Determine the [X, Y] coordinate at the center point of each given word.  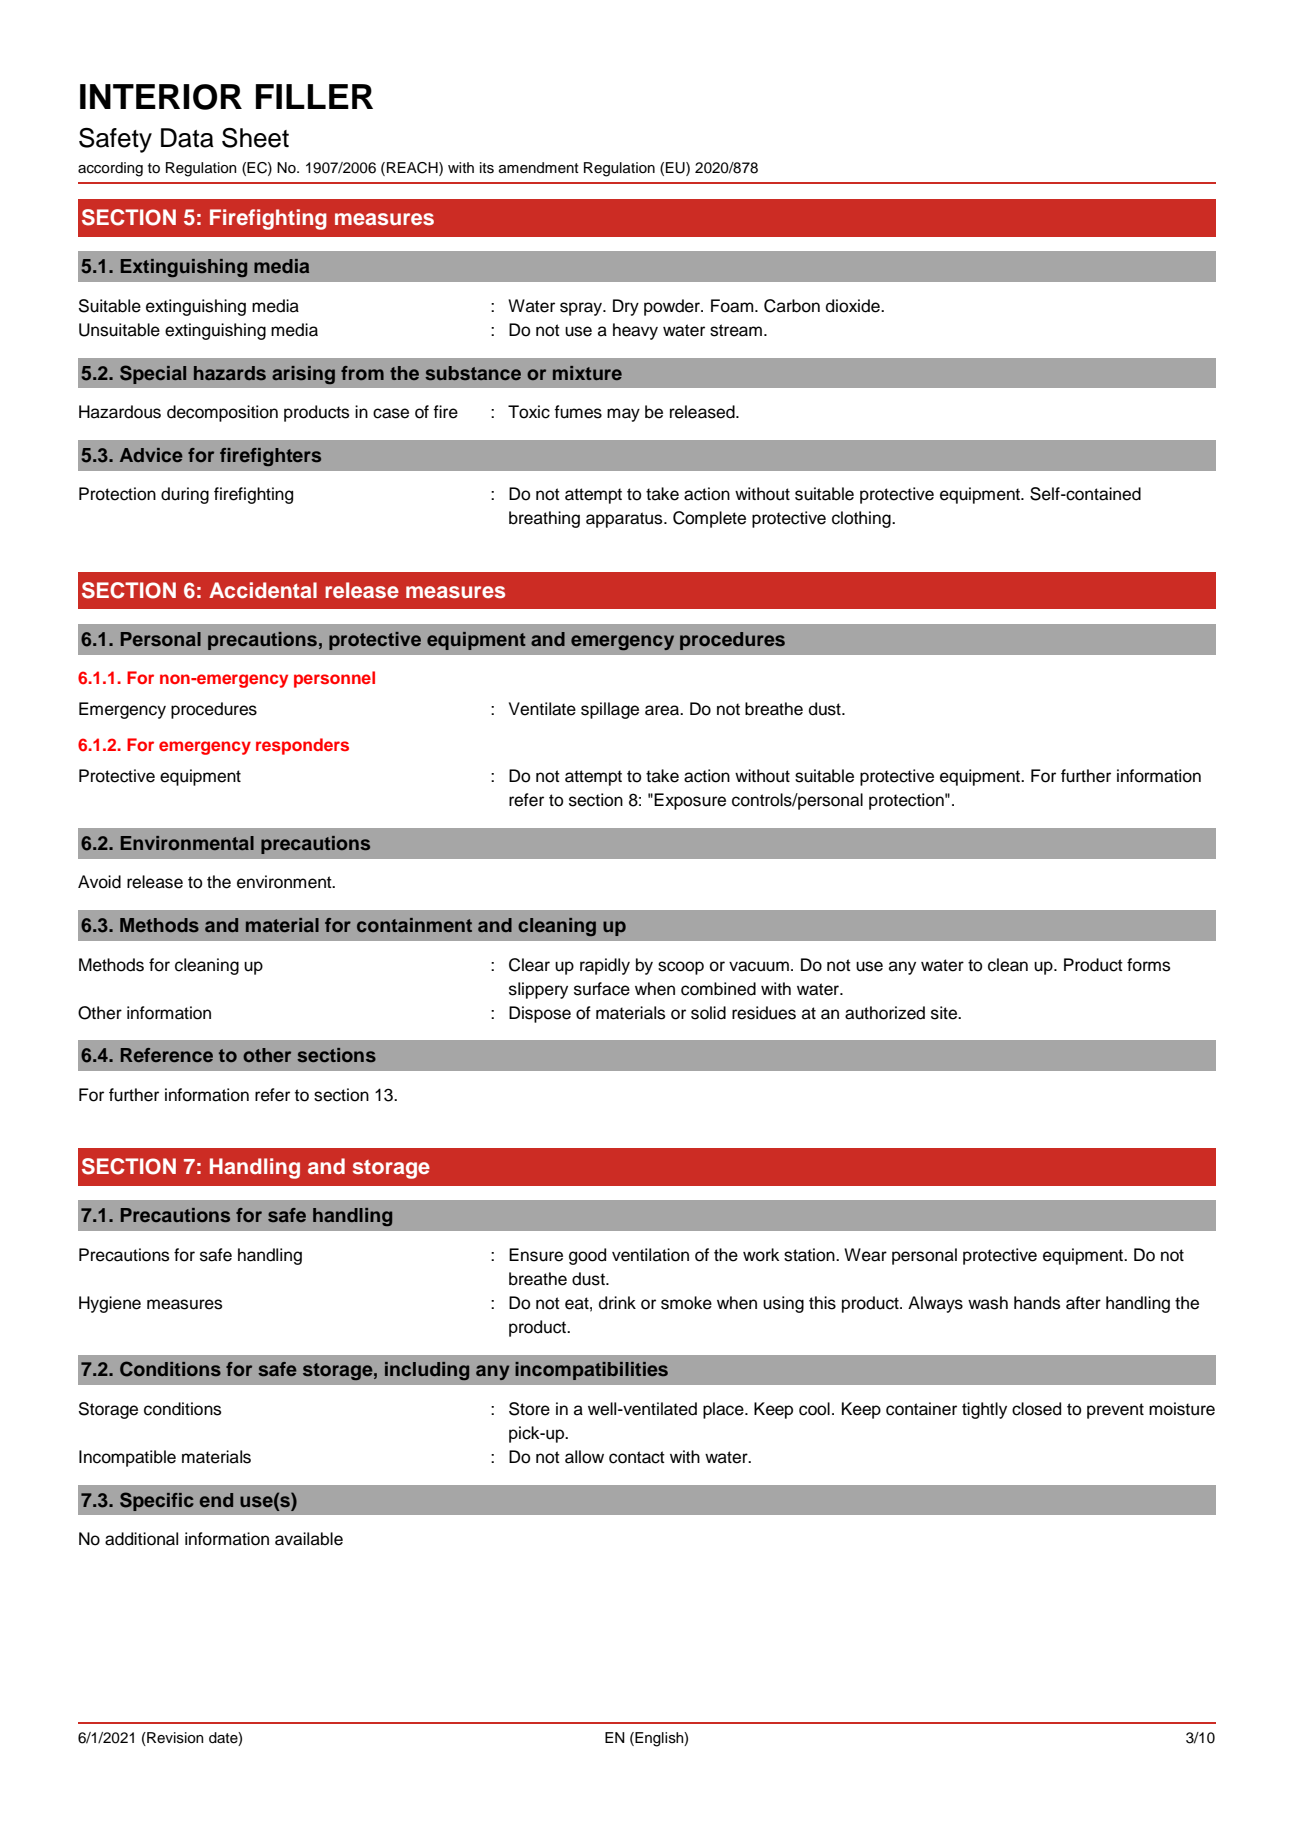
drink [617, 1303]
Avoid [99, 882]
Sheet [255, 138]
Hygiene [110, 1304]
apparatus [625, 520]
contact [637, 1457]
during [185, 495]
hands [1037, 1303]
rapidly [605, 966]
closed [1036, 1409]
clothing [862, 519]
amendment [539, 168]
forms [1148, 965]
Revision [174, 1739]
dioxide [854, 306]
